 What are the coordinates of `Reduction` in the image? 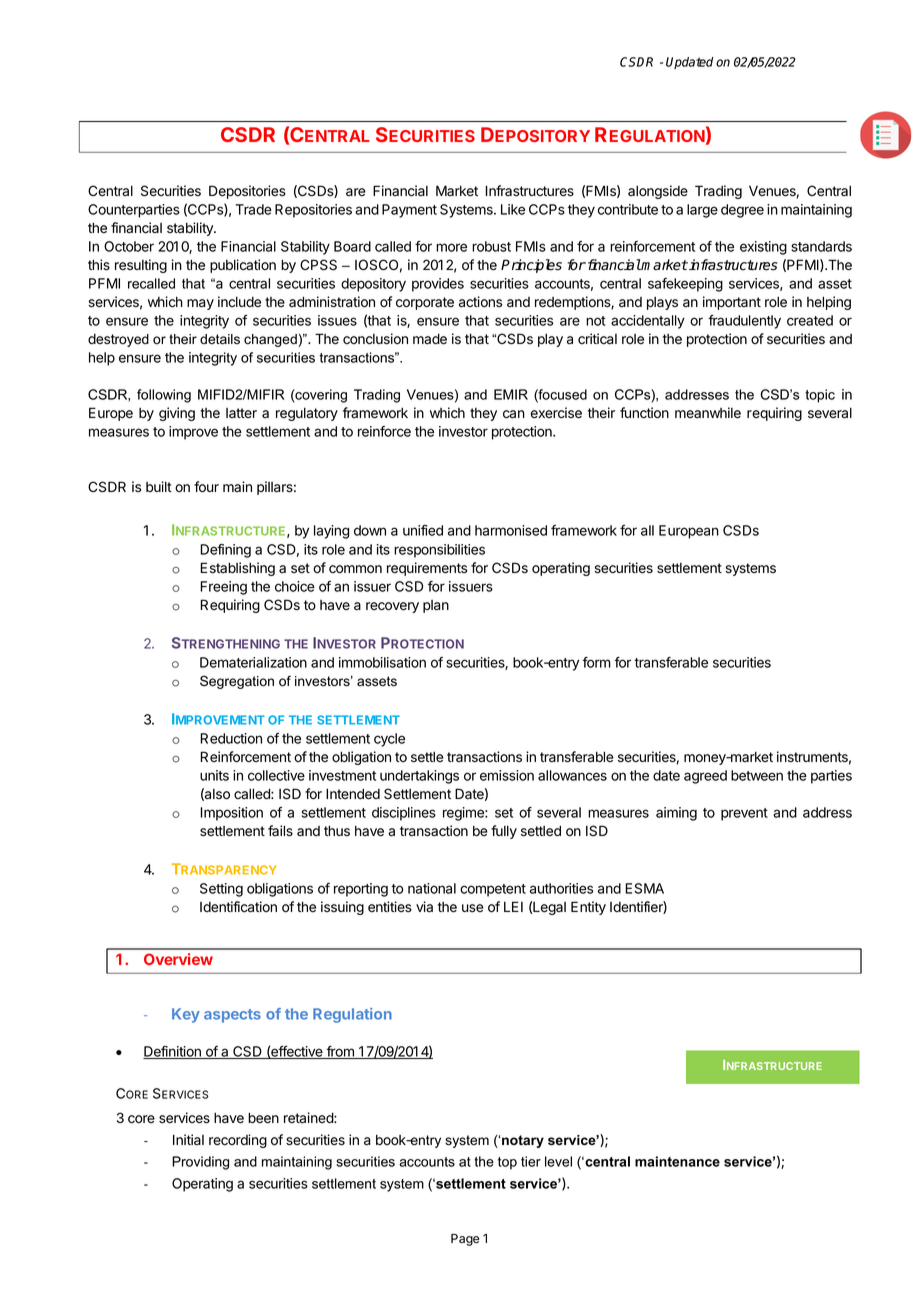 It's located at (231, 738).
